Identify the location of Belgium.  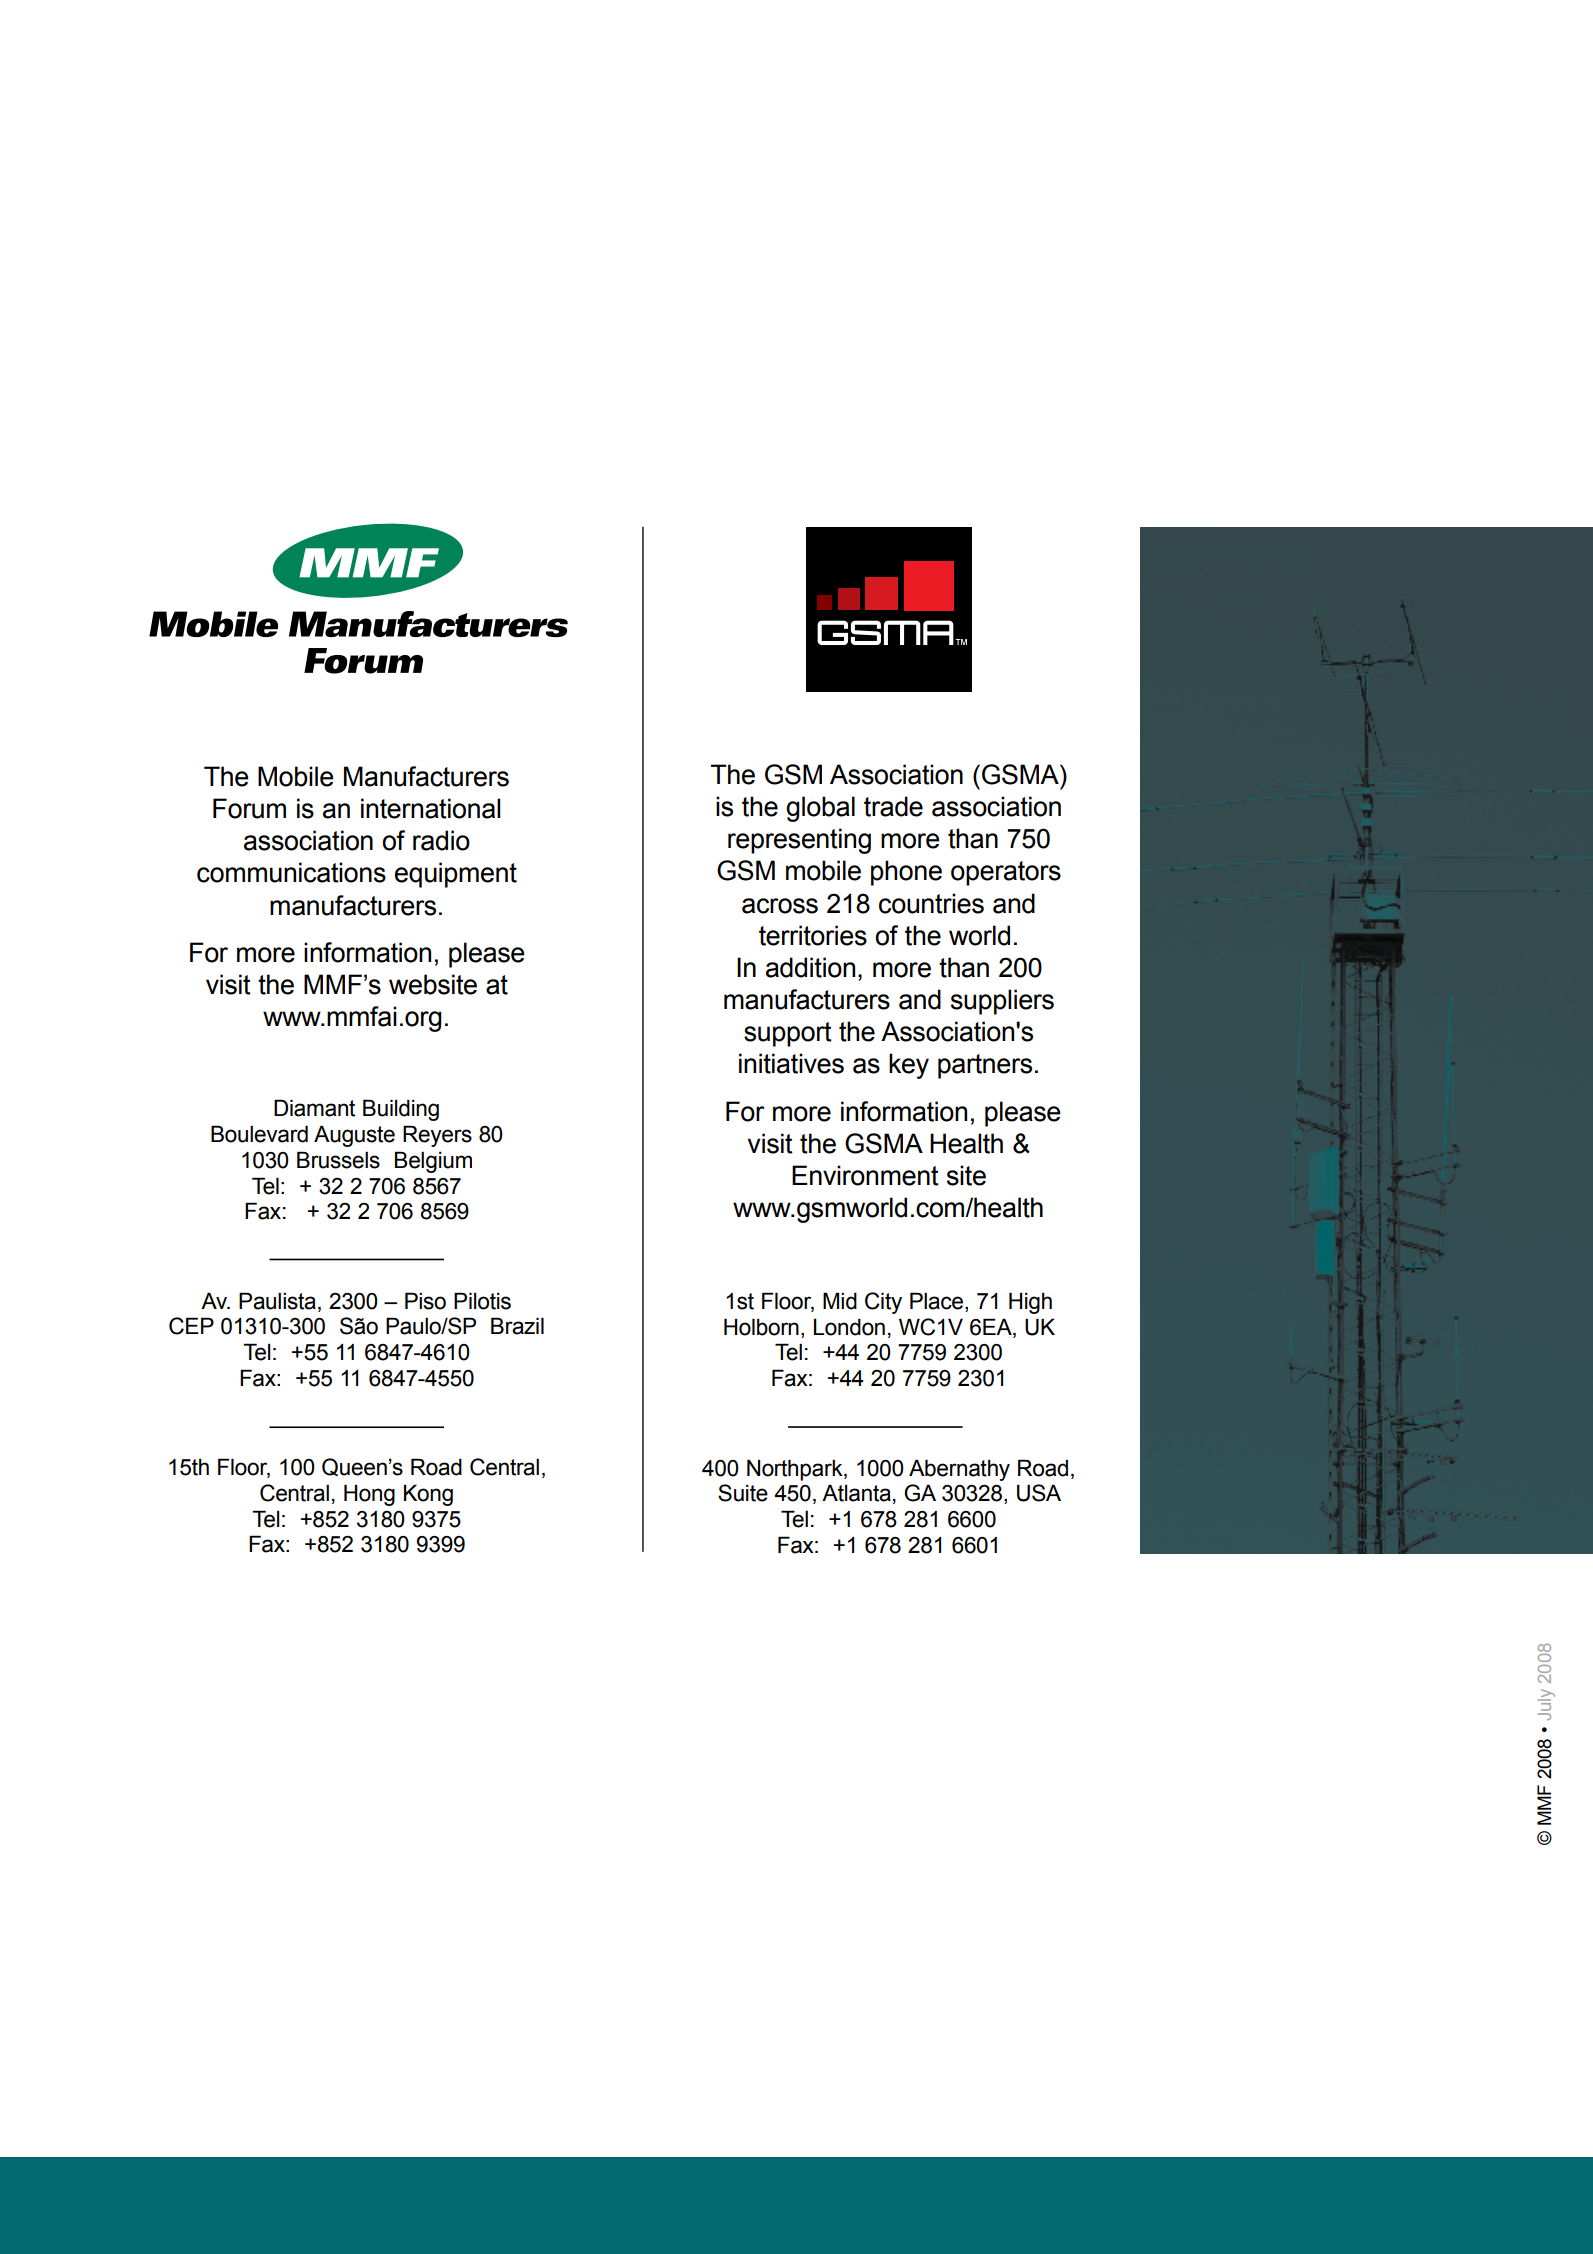
(433, 1162).
